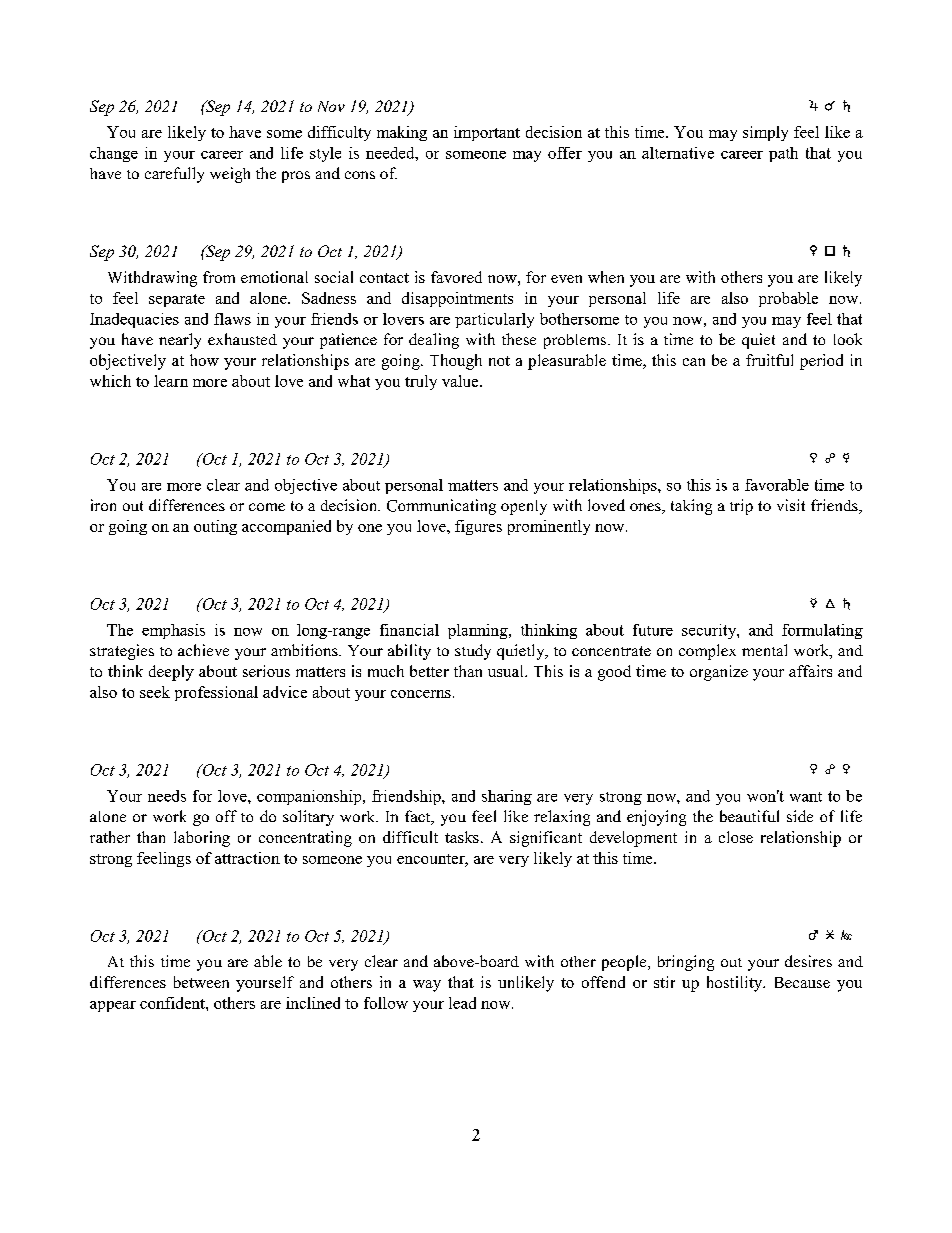  What do you see at coordinates (174, 175) in the page?
I see `carefully` at bounding box center [174, 175].
